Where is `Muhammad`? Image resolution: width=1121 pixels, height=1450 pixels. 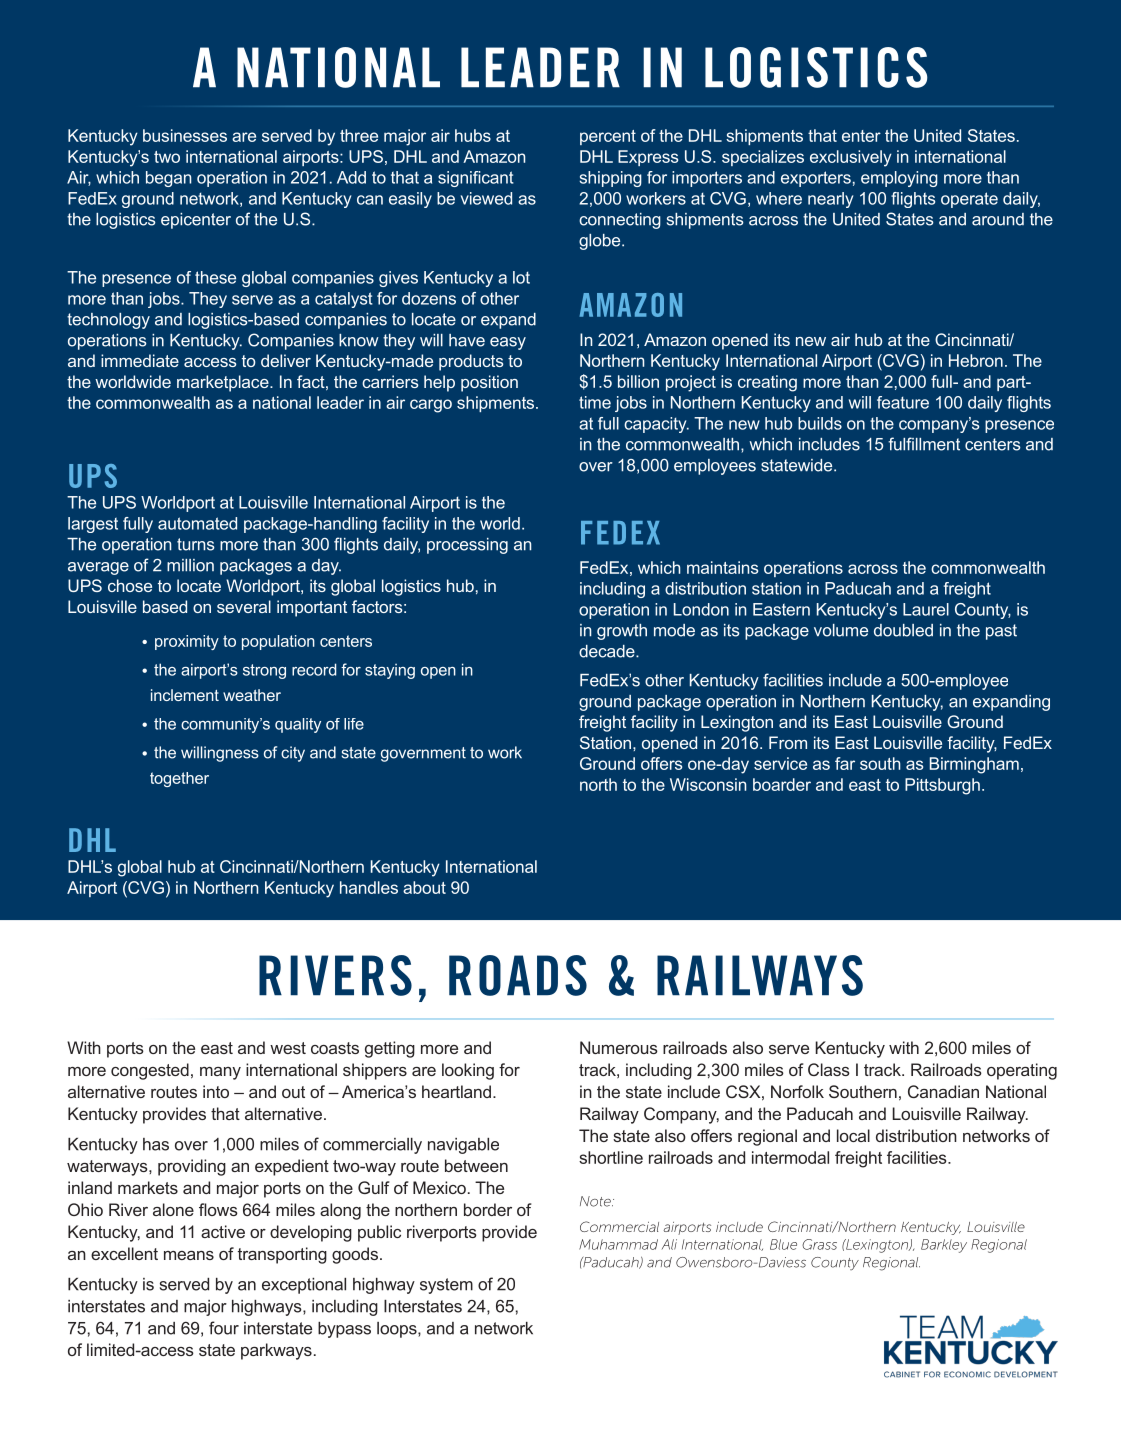
Muhammad is located at coordinates (618, 1244).
